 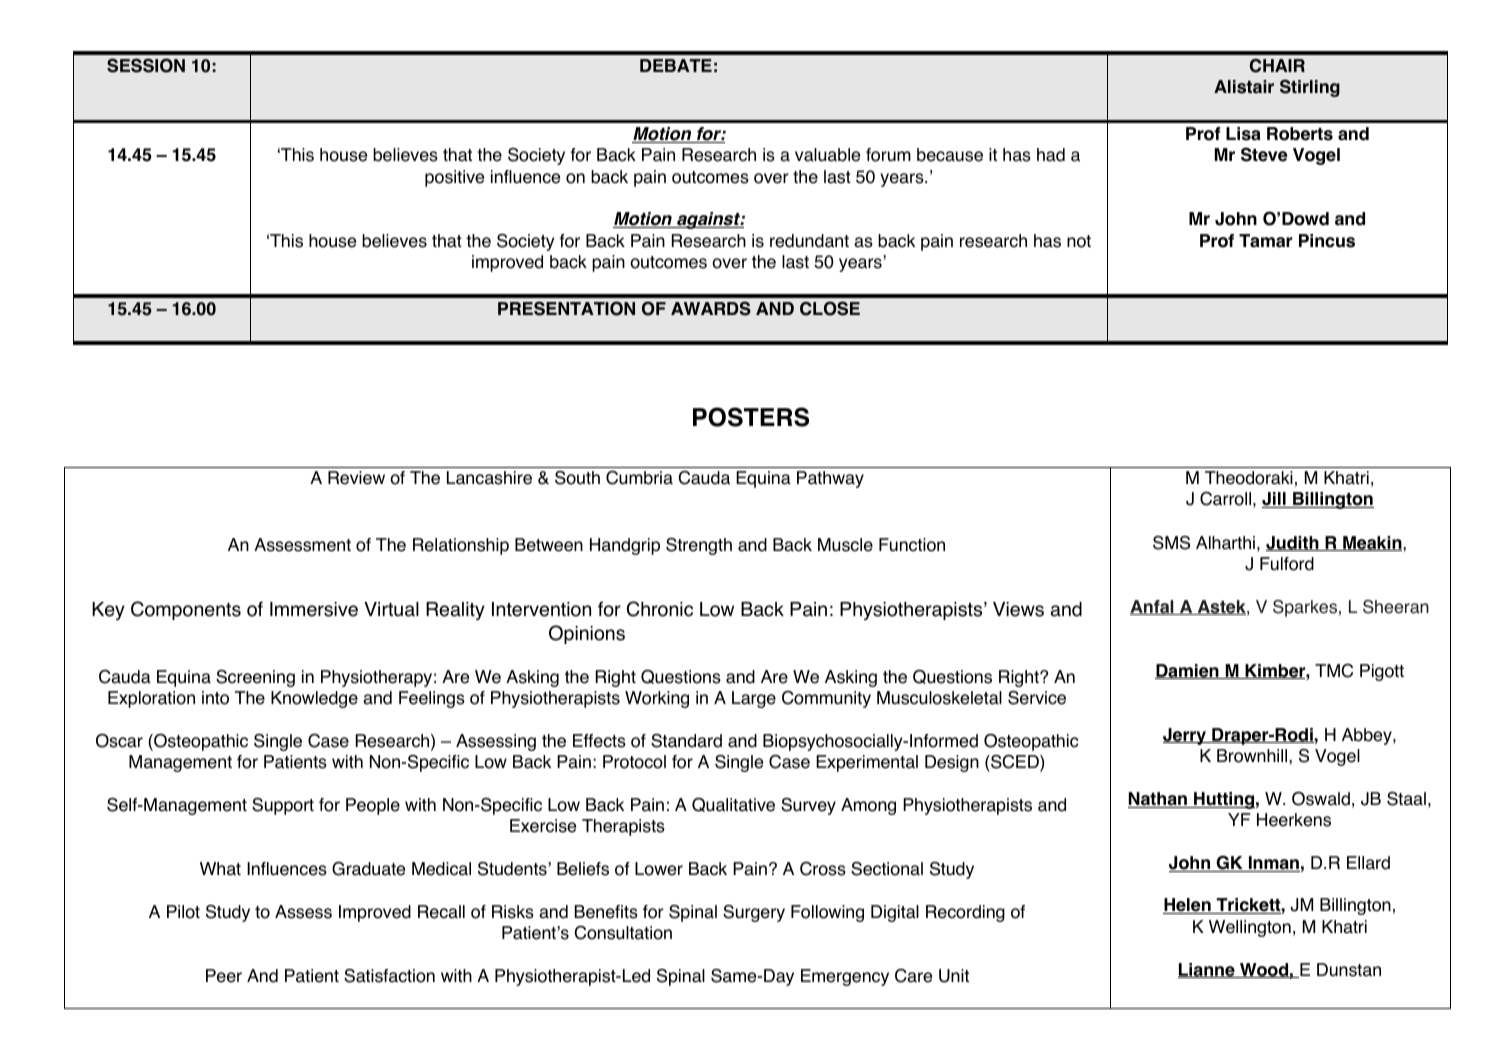 I want to click on Tamar, so click(x=1265, y=241).
